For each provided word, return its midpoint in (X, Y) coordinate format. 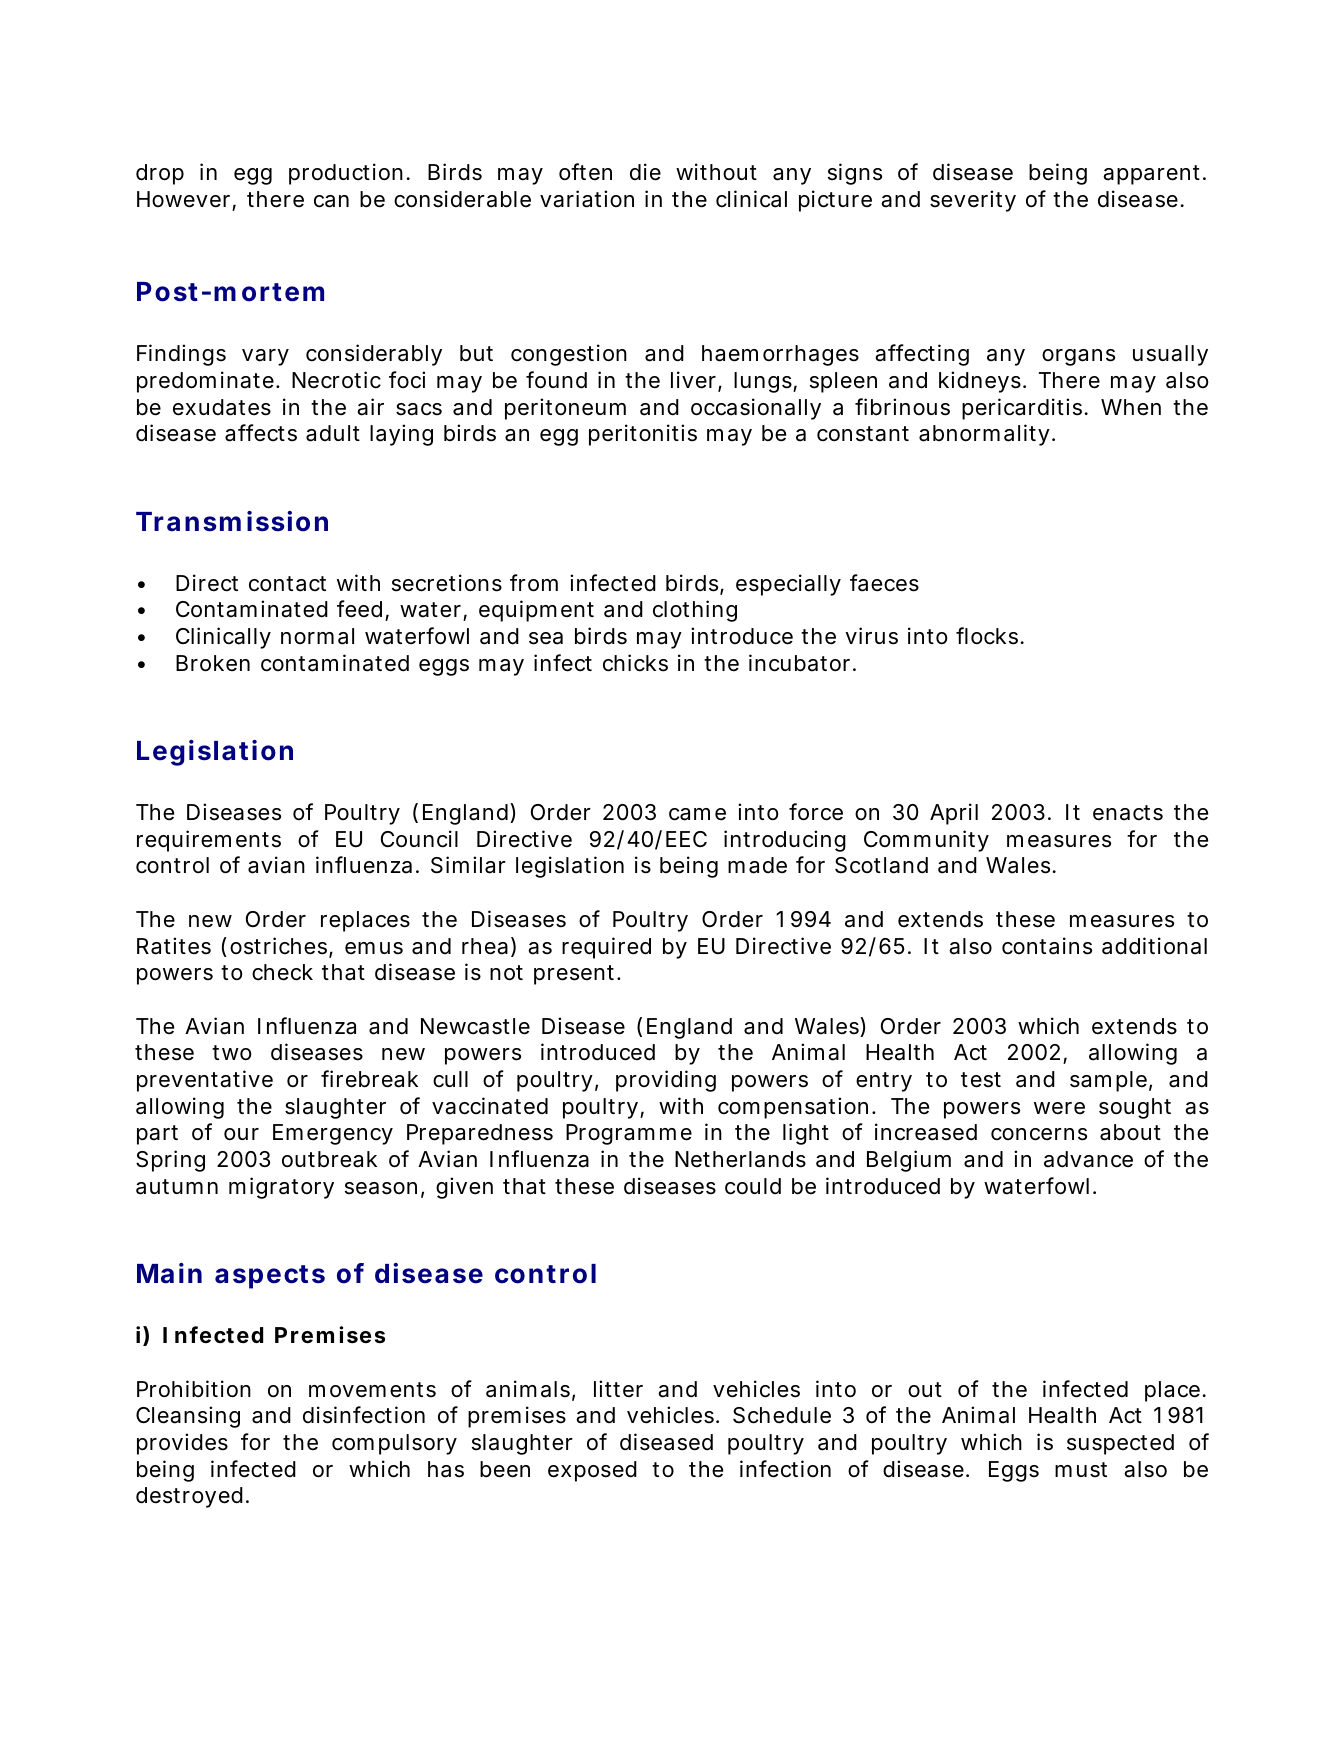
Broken (213, 663)
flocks (987, 636)
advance (1088, 1159)
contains (1047, 946)
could (753, 1186)
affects (261, 433)
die (645, 172)
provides (182, 1444)
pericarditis (1022, 409)
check (282, 972)
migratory (281, 1188)
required (606, 948)
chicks (635, 663)
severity (973, 201)
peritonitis (643, 435)
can (331, 201)
